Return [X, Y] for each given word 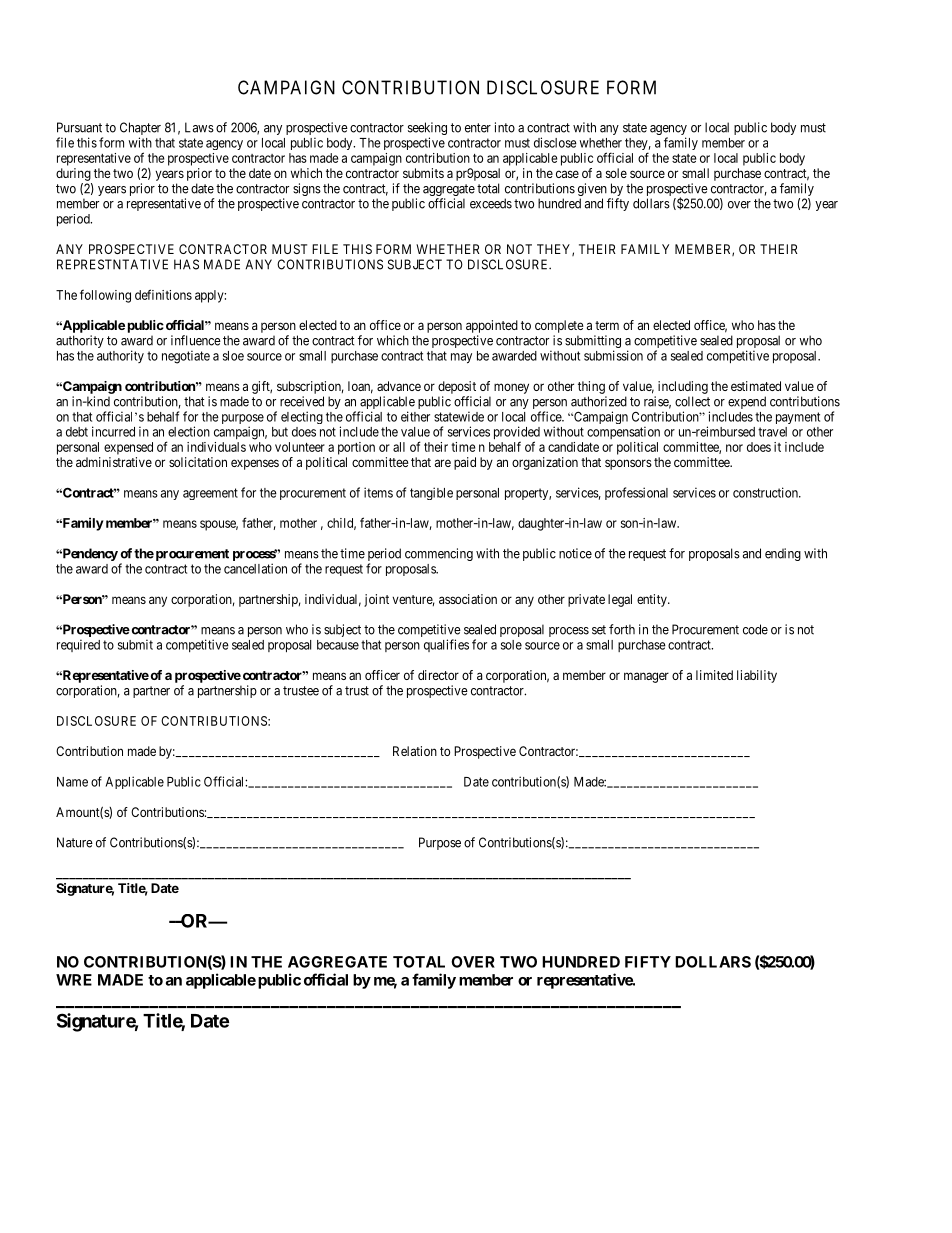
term [607, 325]
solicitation [198, 462]
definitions [163, 294]
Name [72, 782]
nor [734, 448]
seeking [427, 130]
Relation [415, 751]
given [592, 191]
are [443, 463]
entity [653, 600]
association [468, 599]
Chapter [140, 130]
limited [714, 675]
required [78, 645]
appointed [492, 326]
